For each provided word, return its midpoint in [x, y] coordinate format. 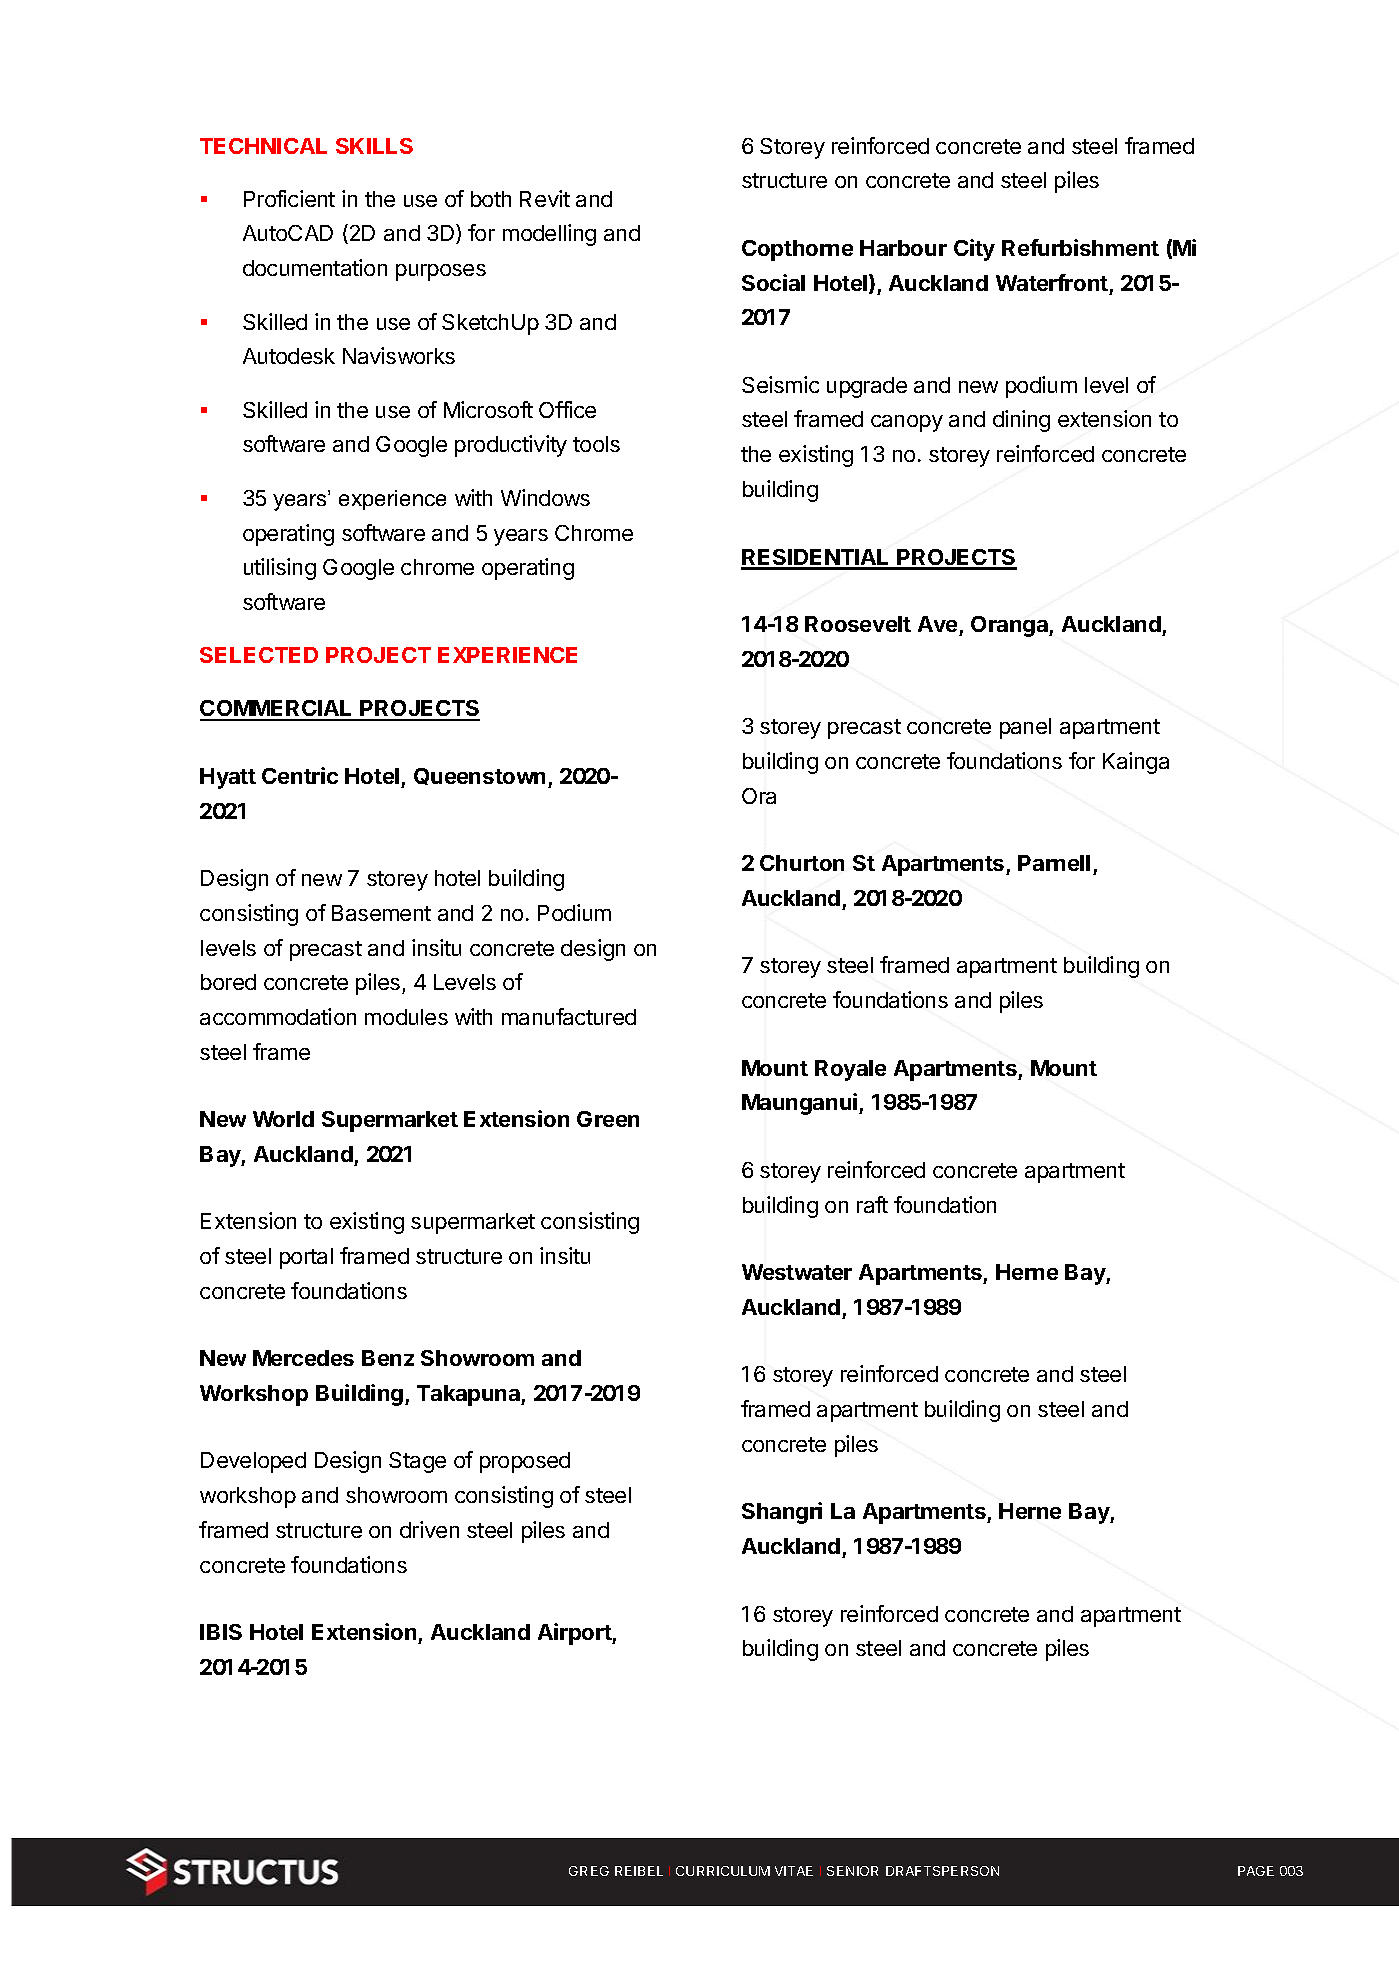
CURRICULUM [723, 1871]
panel [1025, 728]
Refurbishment [1080, 247]
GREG [589, 1871]
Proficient [289, 198]
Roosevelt [858, 624]
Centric [300, 775]
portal [306, 1258]
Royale [850, 1070]
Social [773, 282]
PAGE [1256, 1871]
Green [608, 1119]
